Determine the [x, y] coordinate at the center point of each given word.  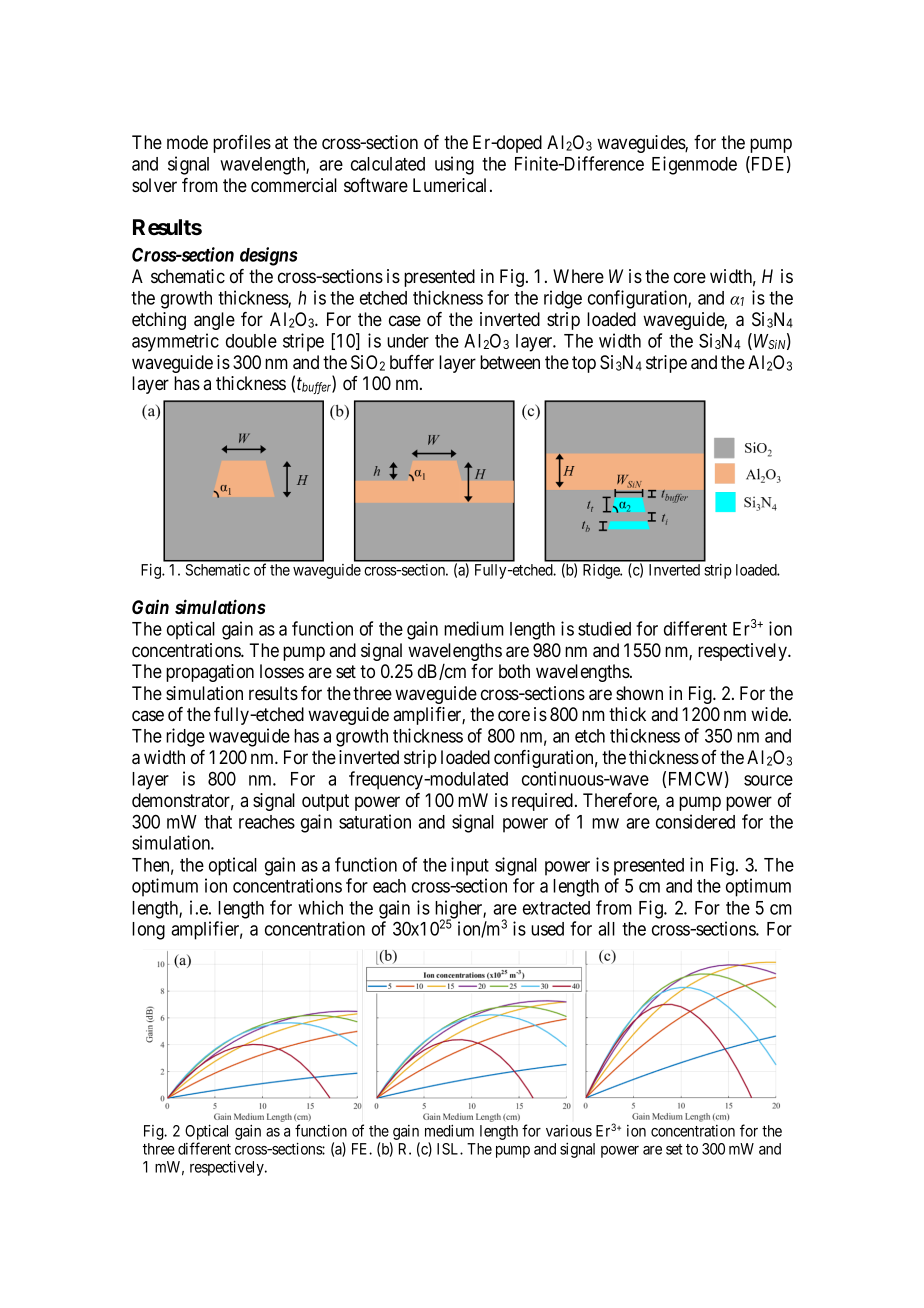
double [251, 341]
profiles [242, 144]
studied [604, 628]
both [514, 671]
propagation [210, 673]
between [510, 362]
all [606, 929]
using [454, 165]
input [470, 866]
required [544, 802]
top [584, 364]
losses [282, 671]
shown [639, 693]
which [320, 907]
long [148, 931]
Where [578, 276]
